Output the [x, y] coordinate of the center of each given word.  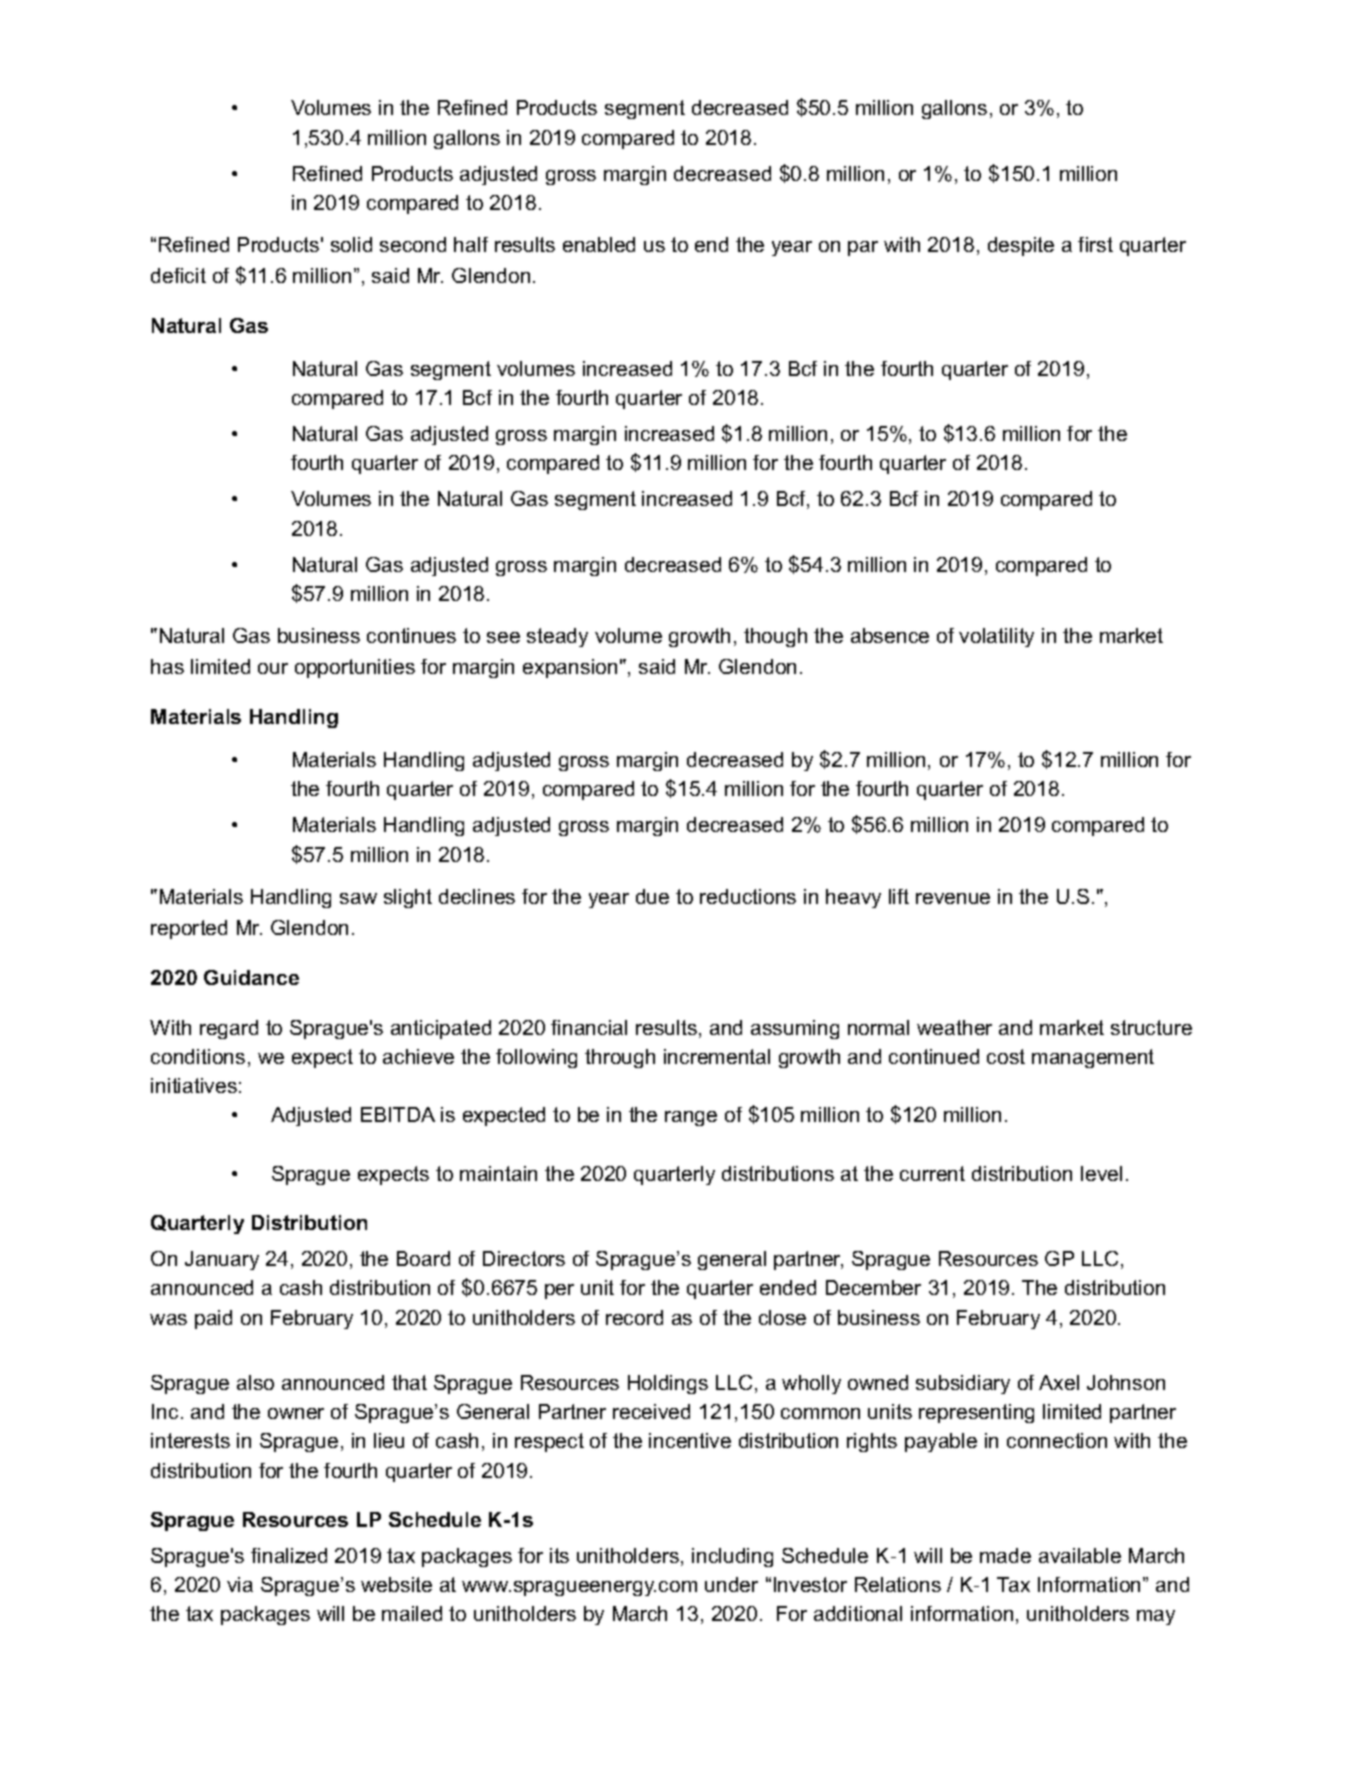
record [634, 1317]
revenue [953, 898]
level [1101, 1173]
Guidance [251, 977]
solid [351, 244]
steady [557, 637]
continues [411, 635]
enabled [599, 244]
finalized [289, 1555]
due [652, 896]
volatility [996, 637]
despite [1021, 246]
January [222, 1260]
